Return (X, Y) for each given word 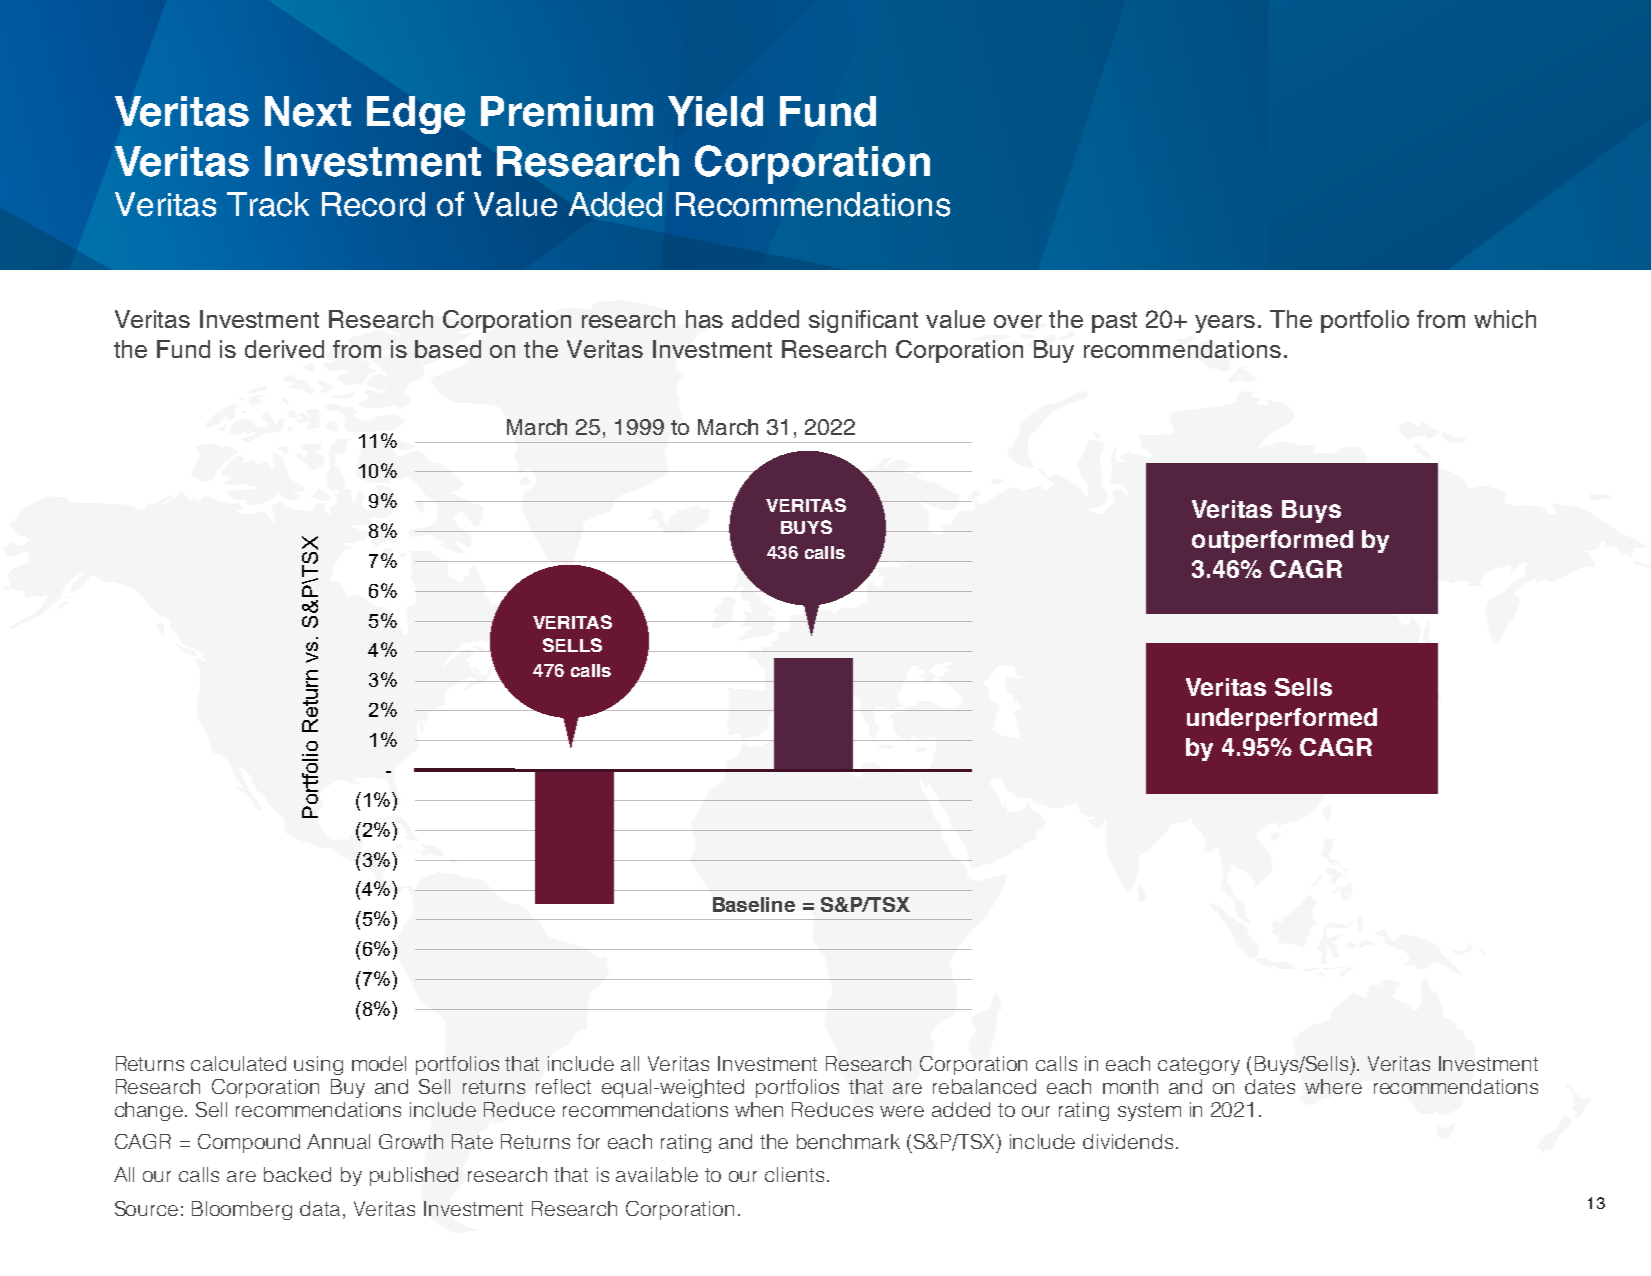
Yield (715, 111)
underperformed (1282, 719)
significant (863, 321)
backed (297, 1174)
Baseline (754, 904)
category (1199, 1066)
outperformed (1272, 541)
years (1225, 324)
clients (794, 1174)
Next (308, 111)
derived (284, 349)
